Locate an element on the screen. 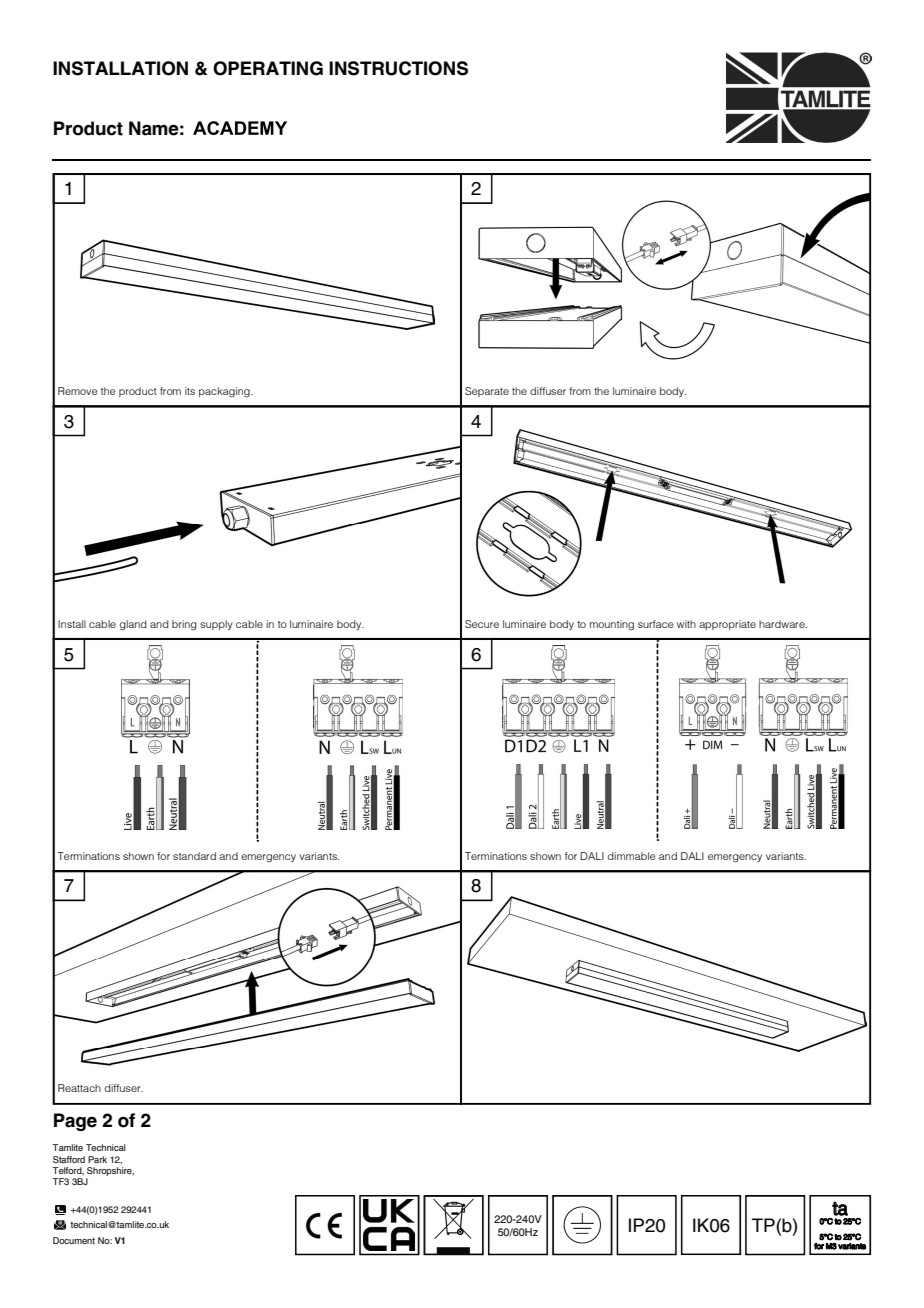 The image size is (924, 1308). Separate is located at coordinates (487, 392).
